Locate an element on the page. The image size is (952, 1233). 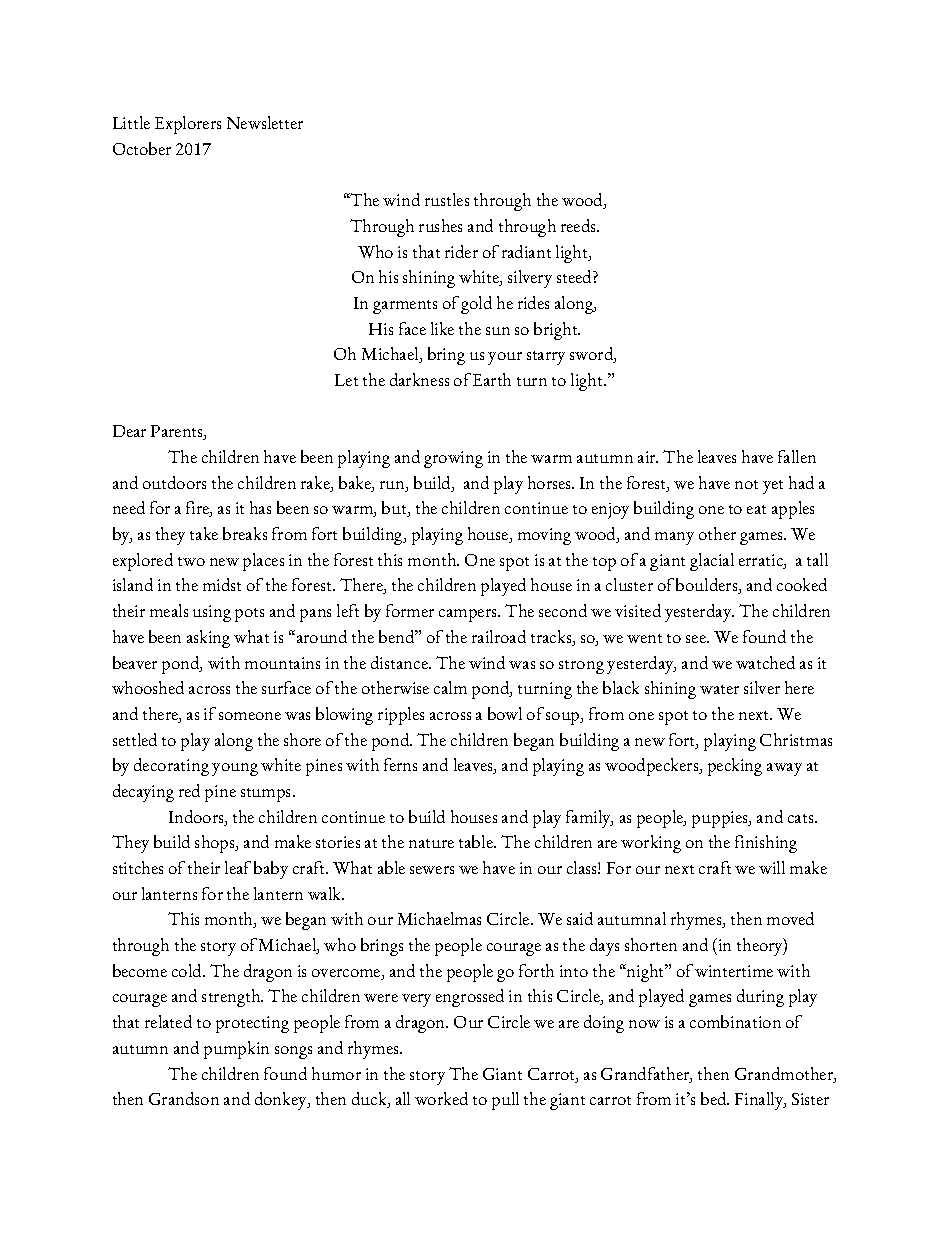
bed is located at coordinates (715, 1098).
